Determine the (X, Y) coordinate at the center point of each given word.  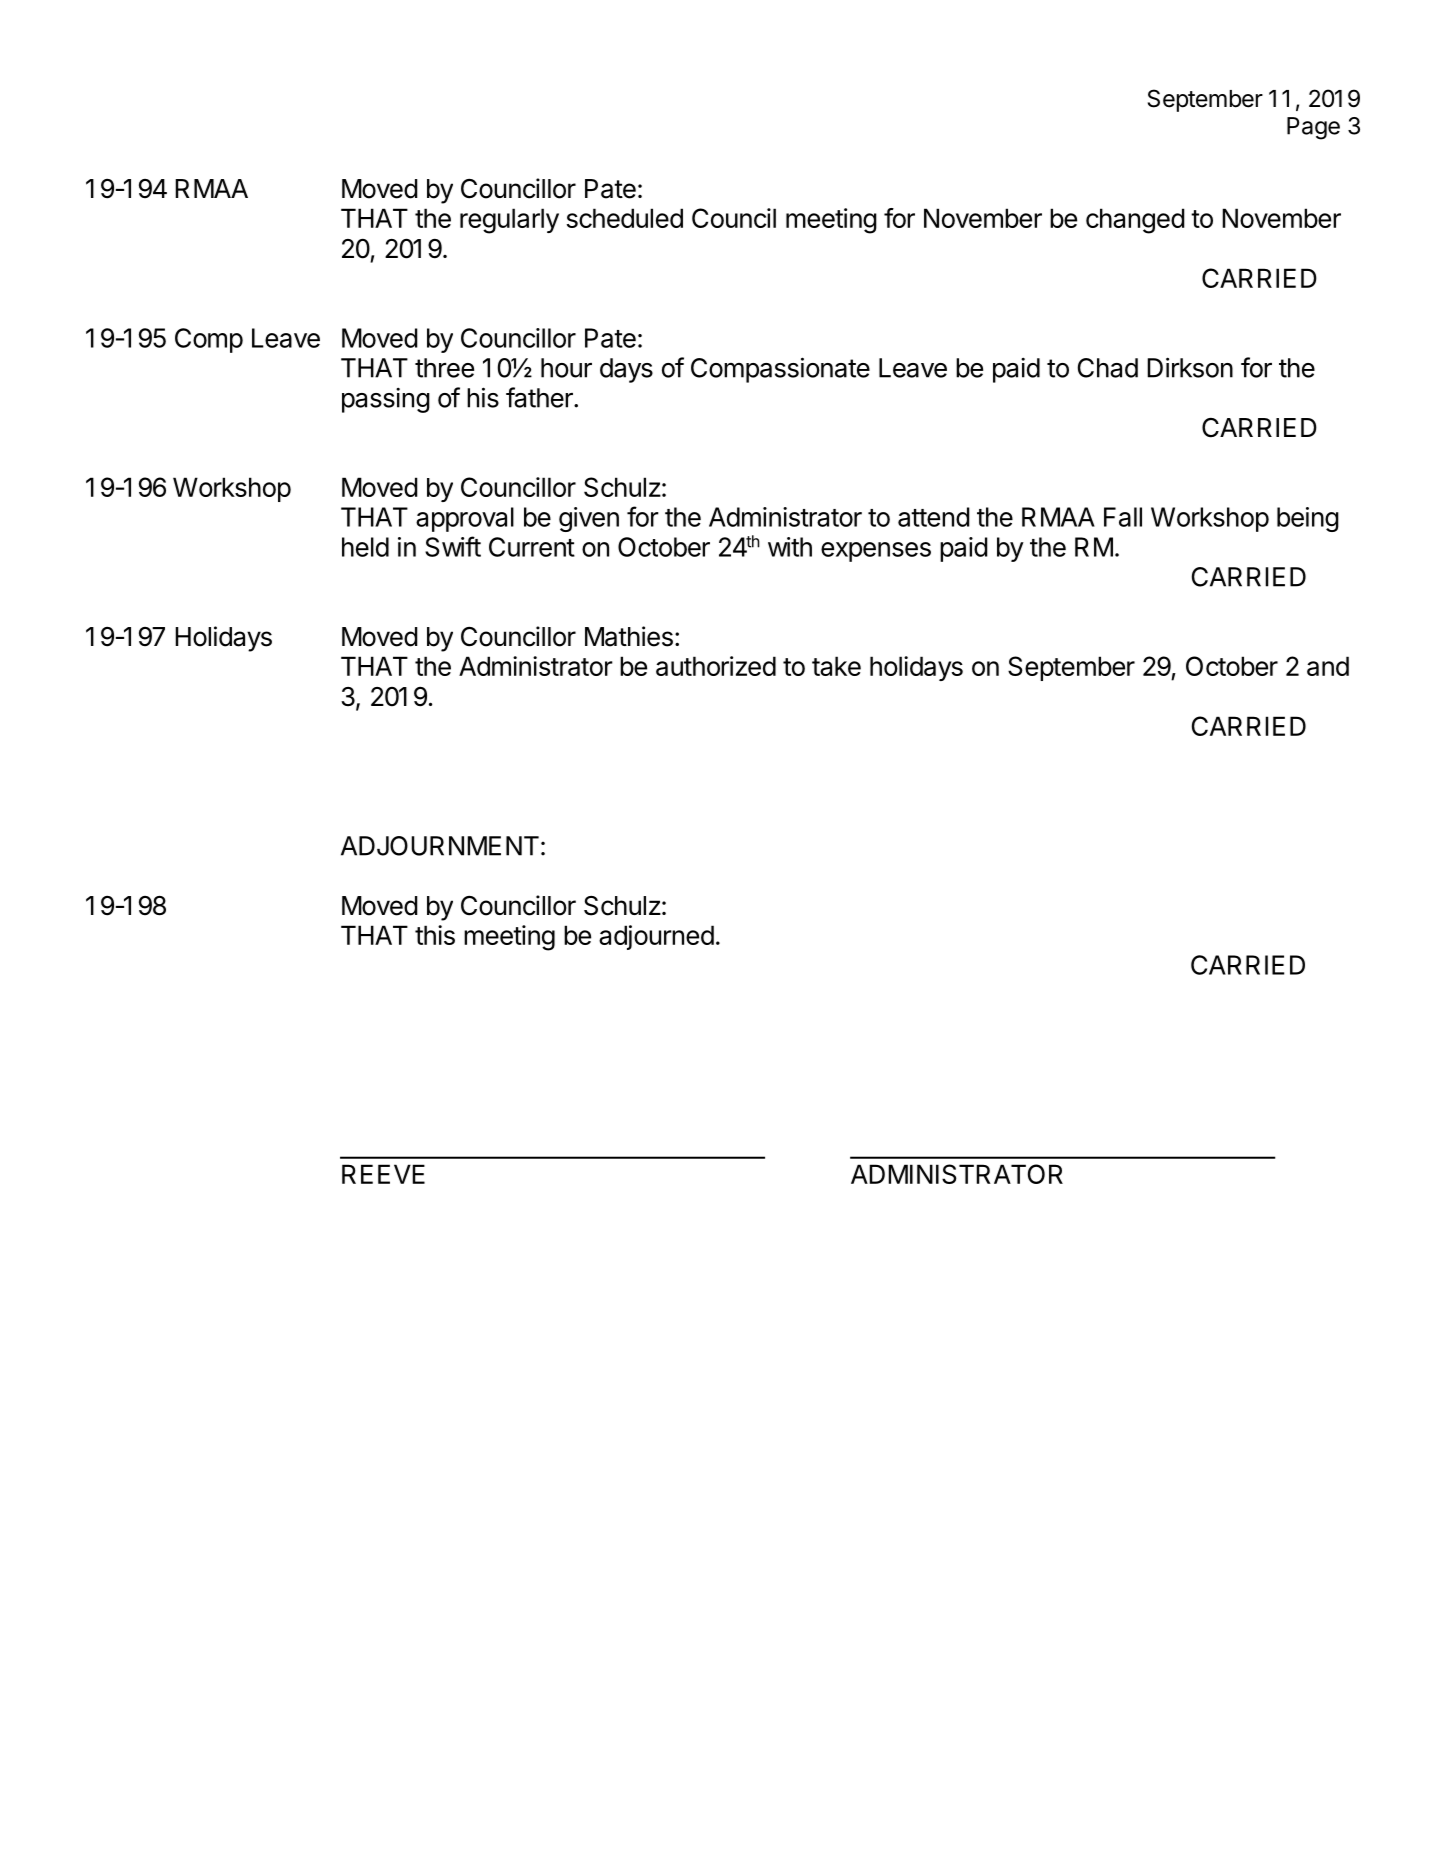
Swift (453, 546)
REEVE (383, 1174)
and (1328, 666)
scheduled (625, 218)
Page (1313, 128)
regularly (509, 221)
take (836, 666)
